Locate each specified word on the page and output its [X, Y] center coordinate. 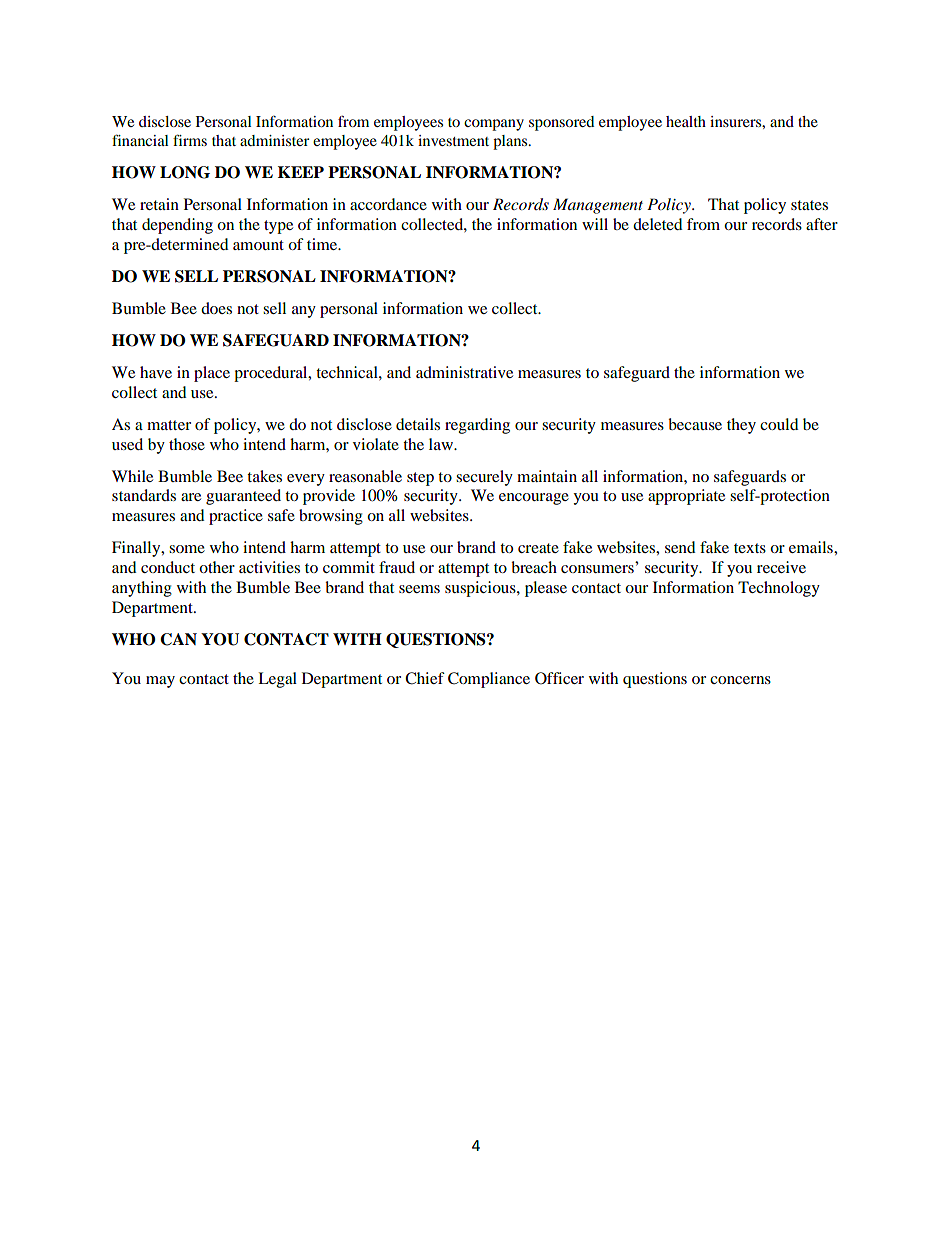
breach [534, 567]
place [212, 374]
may [160, 682]
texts [750, 548]
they [741, 426]
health [686, 121]
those [187, 444]
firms [190, 140]
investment [453, 140]
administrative [464, 372]
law [442, 444]
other [217, 567]
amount [258, 245]
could [779, 424]
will [595, 224]
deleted [658, 224]
